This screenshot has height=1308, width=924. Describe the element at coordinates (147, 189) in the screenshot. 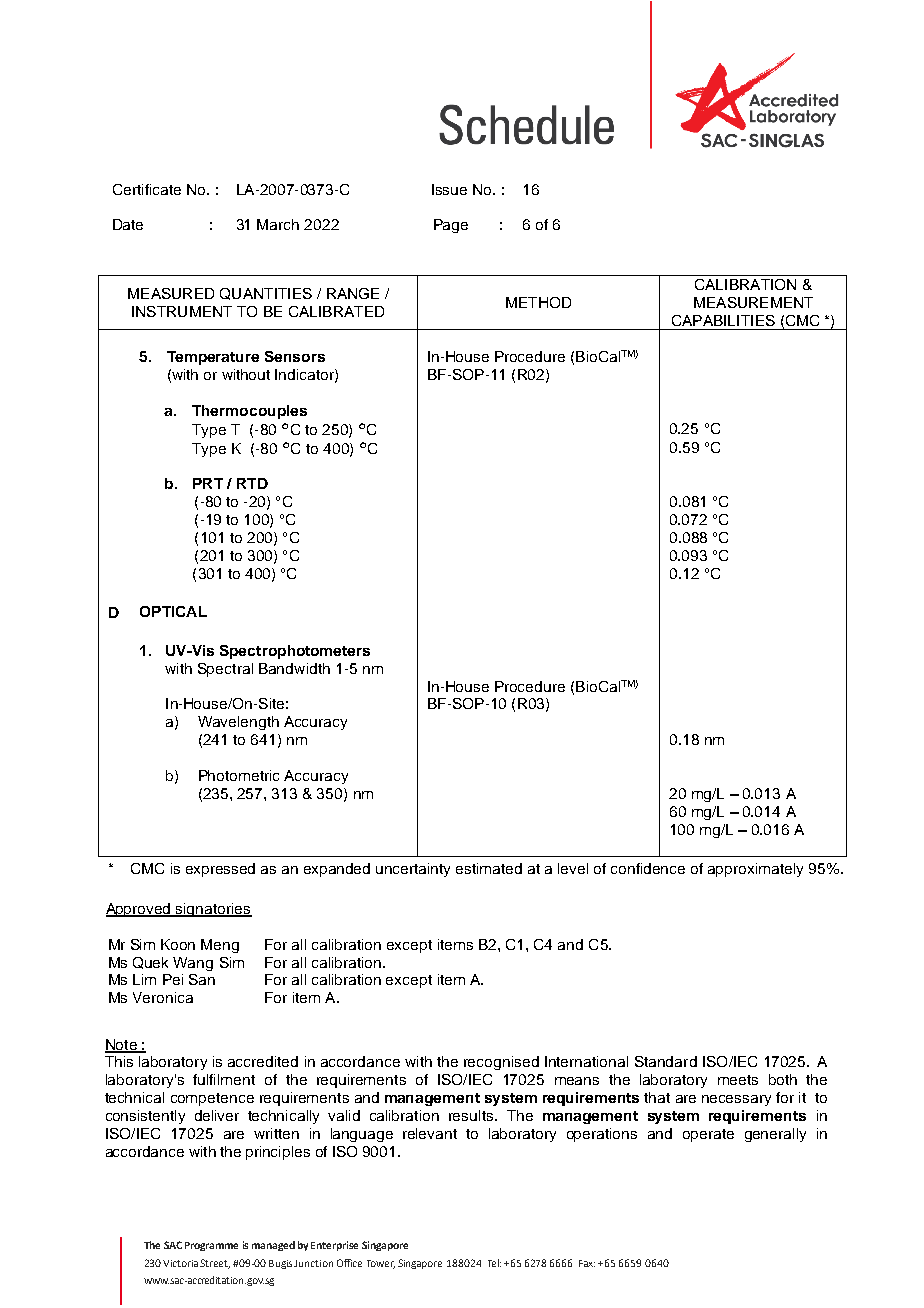

I see `Certificate` at that location.
